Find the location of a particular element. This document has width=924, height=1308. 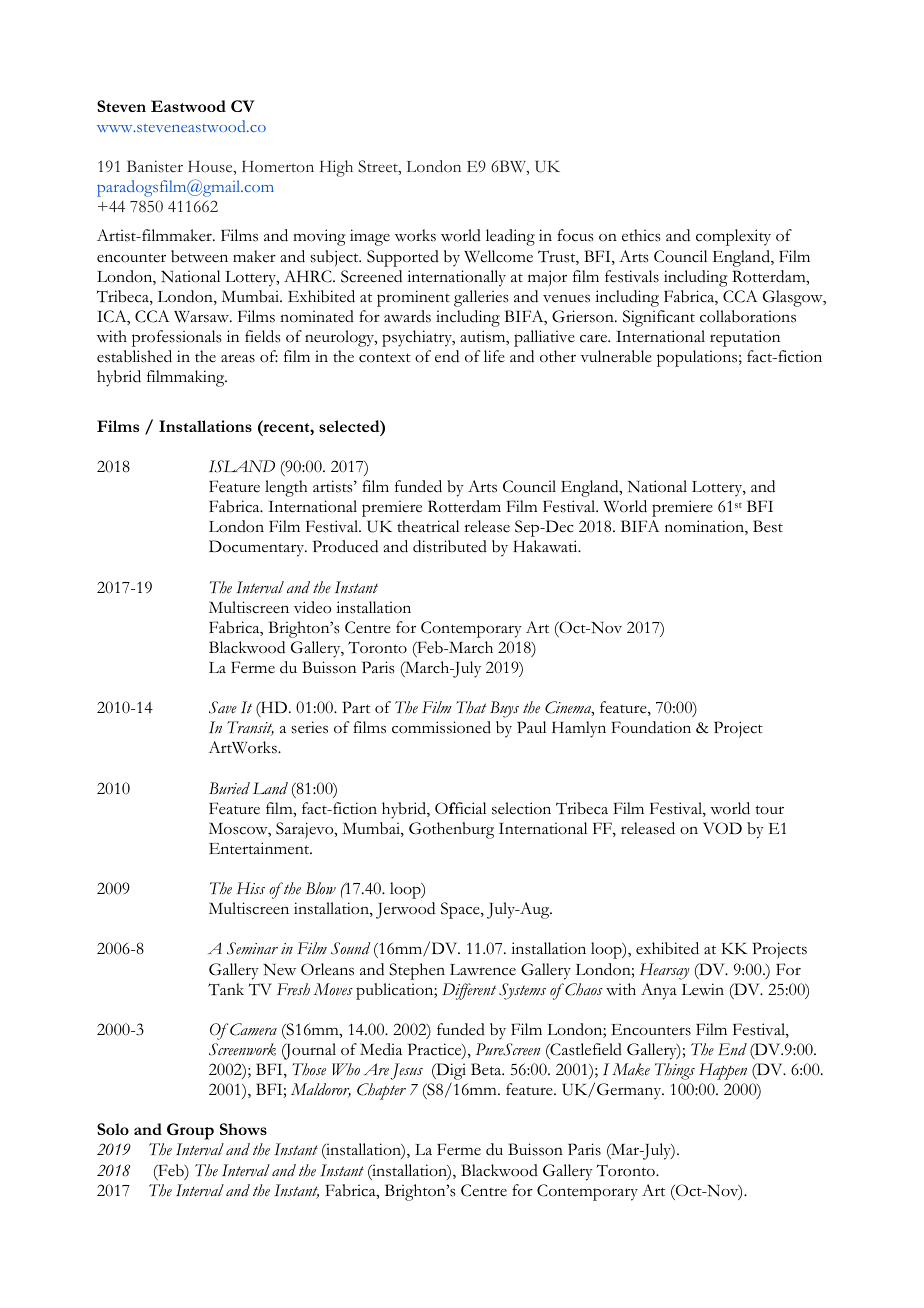

areas is located at coordinates (238, 358).
